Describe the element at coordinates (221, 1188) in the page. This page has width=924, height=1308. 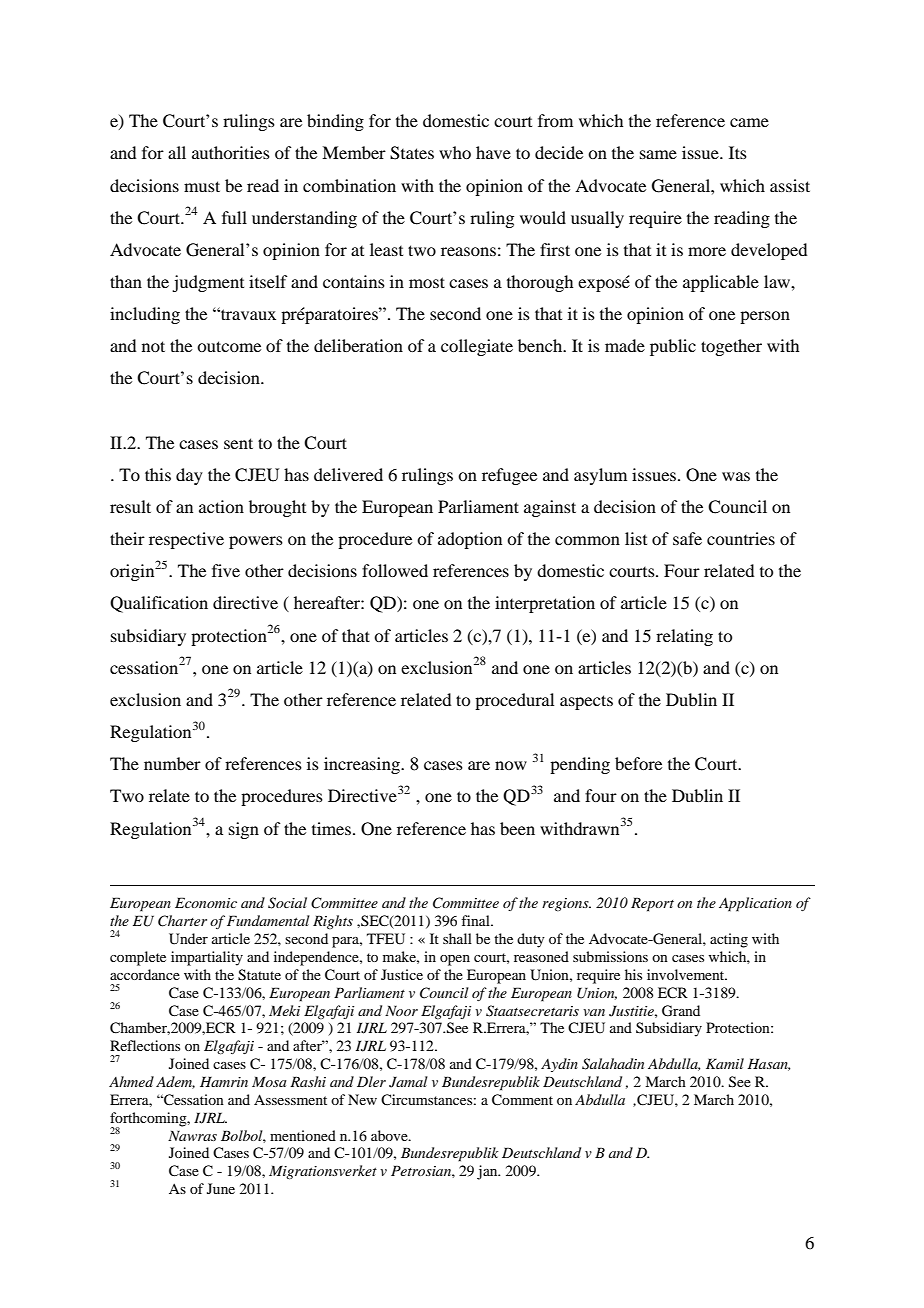
I see `June` at that location.
